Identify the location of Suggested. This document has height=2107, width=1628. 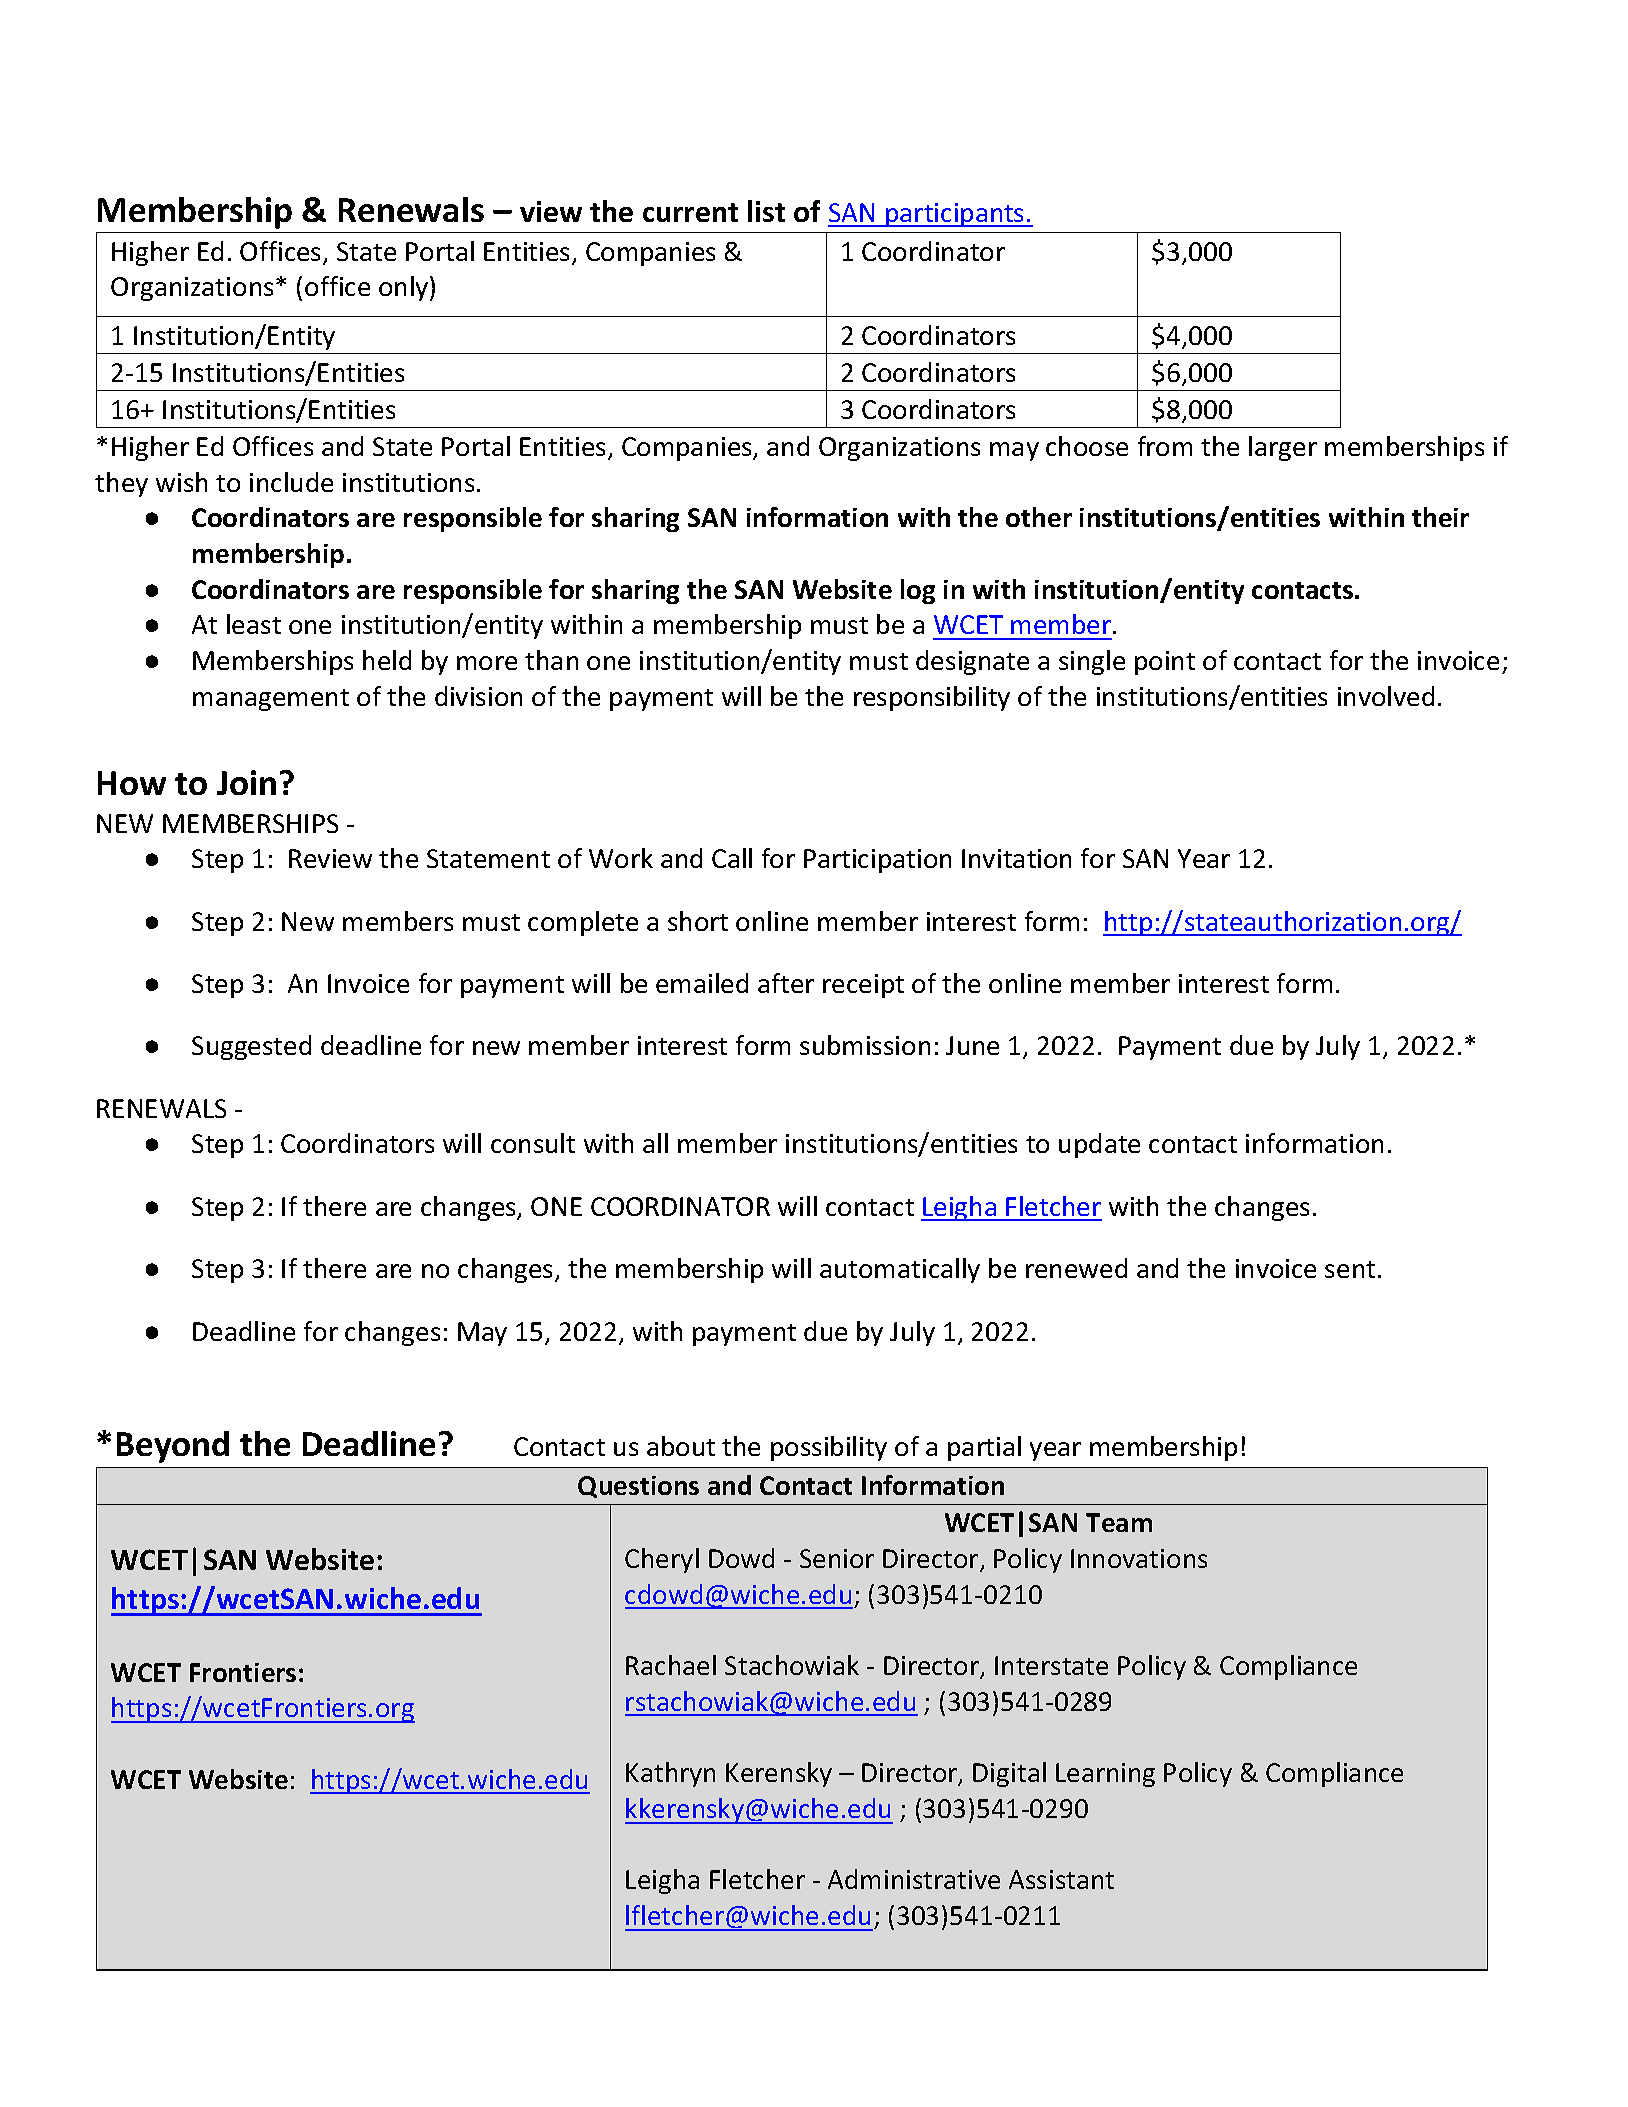
(251, 1047).
